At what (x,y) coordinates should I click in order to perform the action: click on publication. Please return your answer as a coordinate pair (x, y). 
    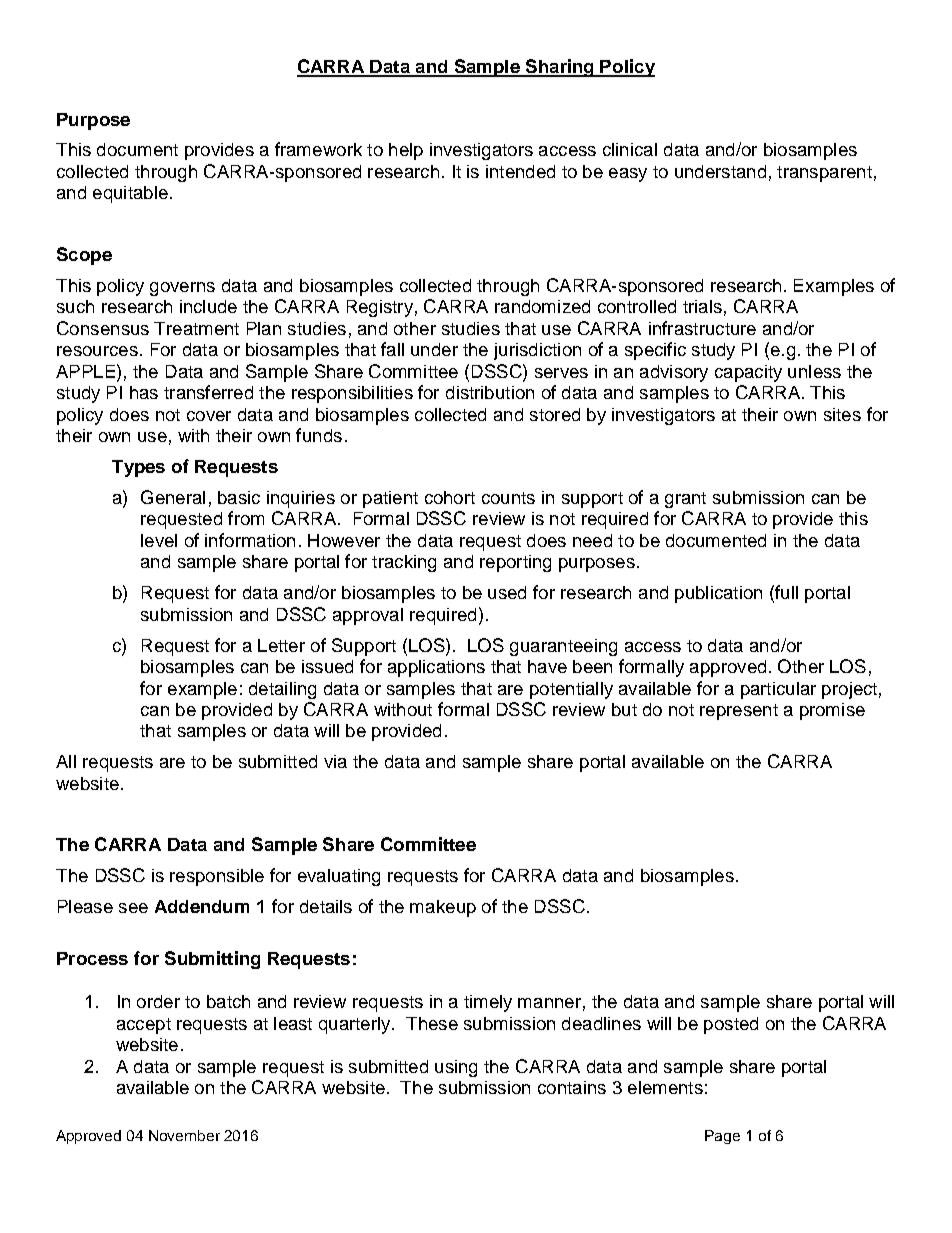
    Looking at the image, I should click on (718, 594).
